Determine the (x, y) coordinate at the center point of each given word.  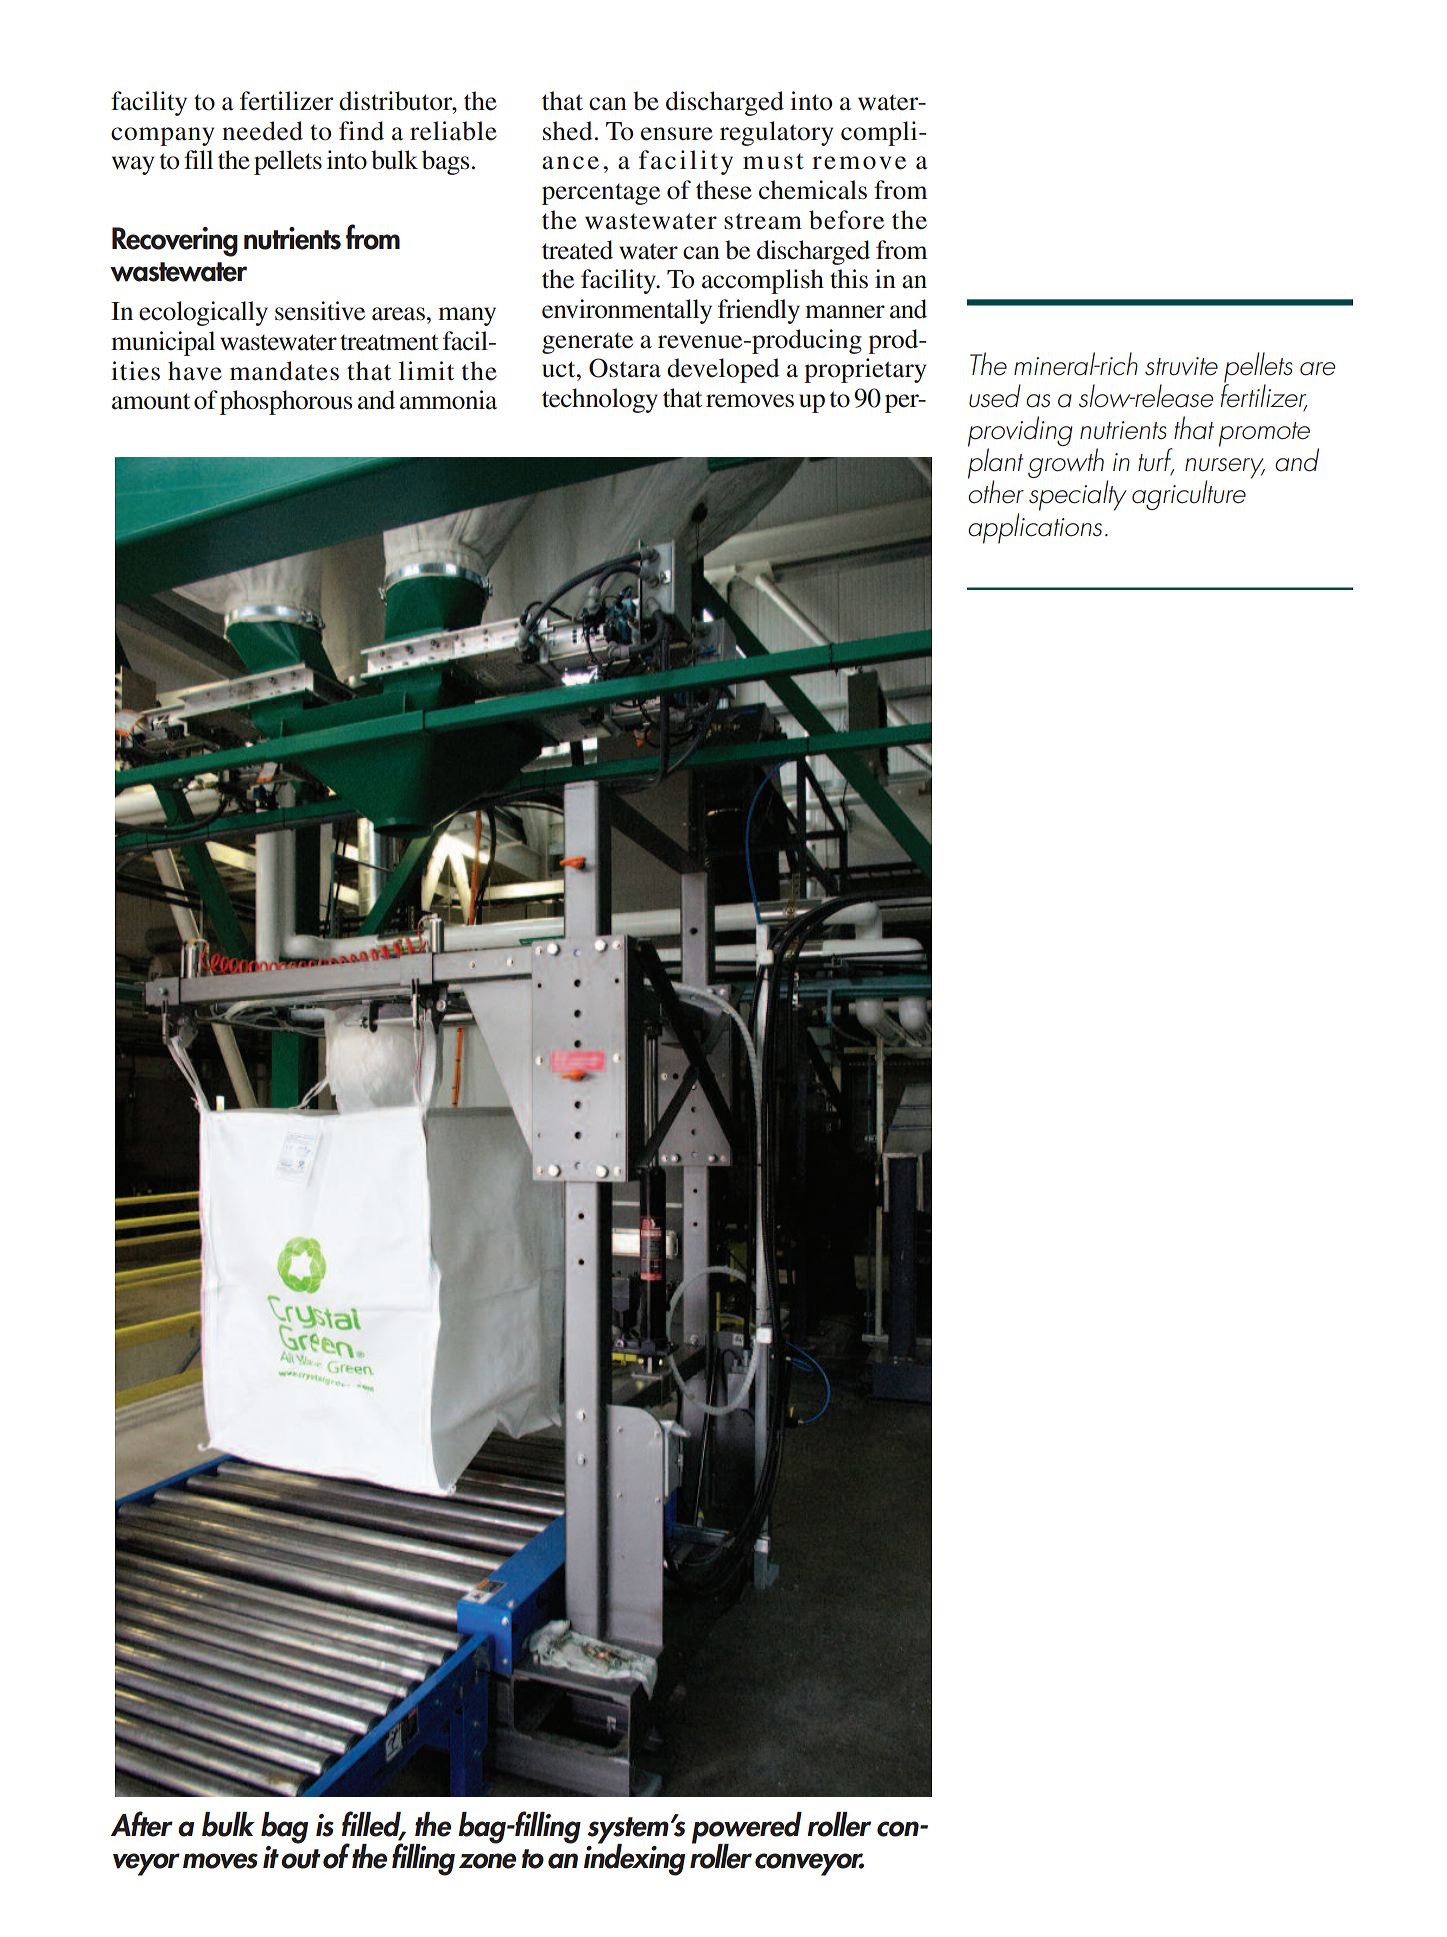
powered (747, 1829)
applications (1035, 528)
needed (262, 131)
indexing (634, 1859)
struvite (1181, 366)
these (724, 190)
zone (487, 1861)
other (996, 492)
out (301, 1859)
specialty (1078, 495)
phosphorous (286, 402)
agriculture (1189, 495)
